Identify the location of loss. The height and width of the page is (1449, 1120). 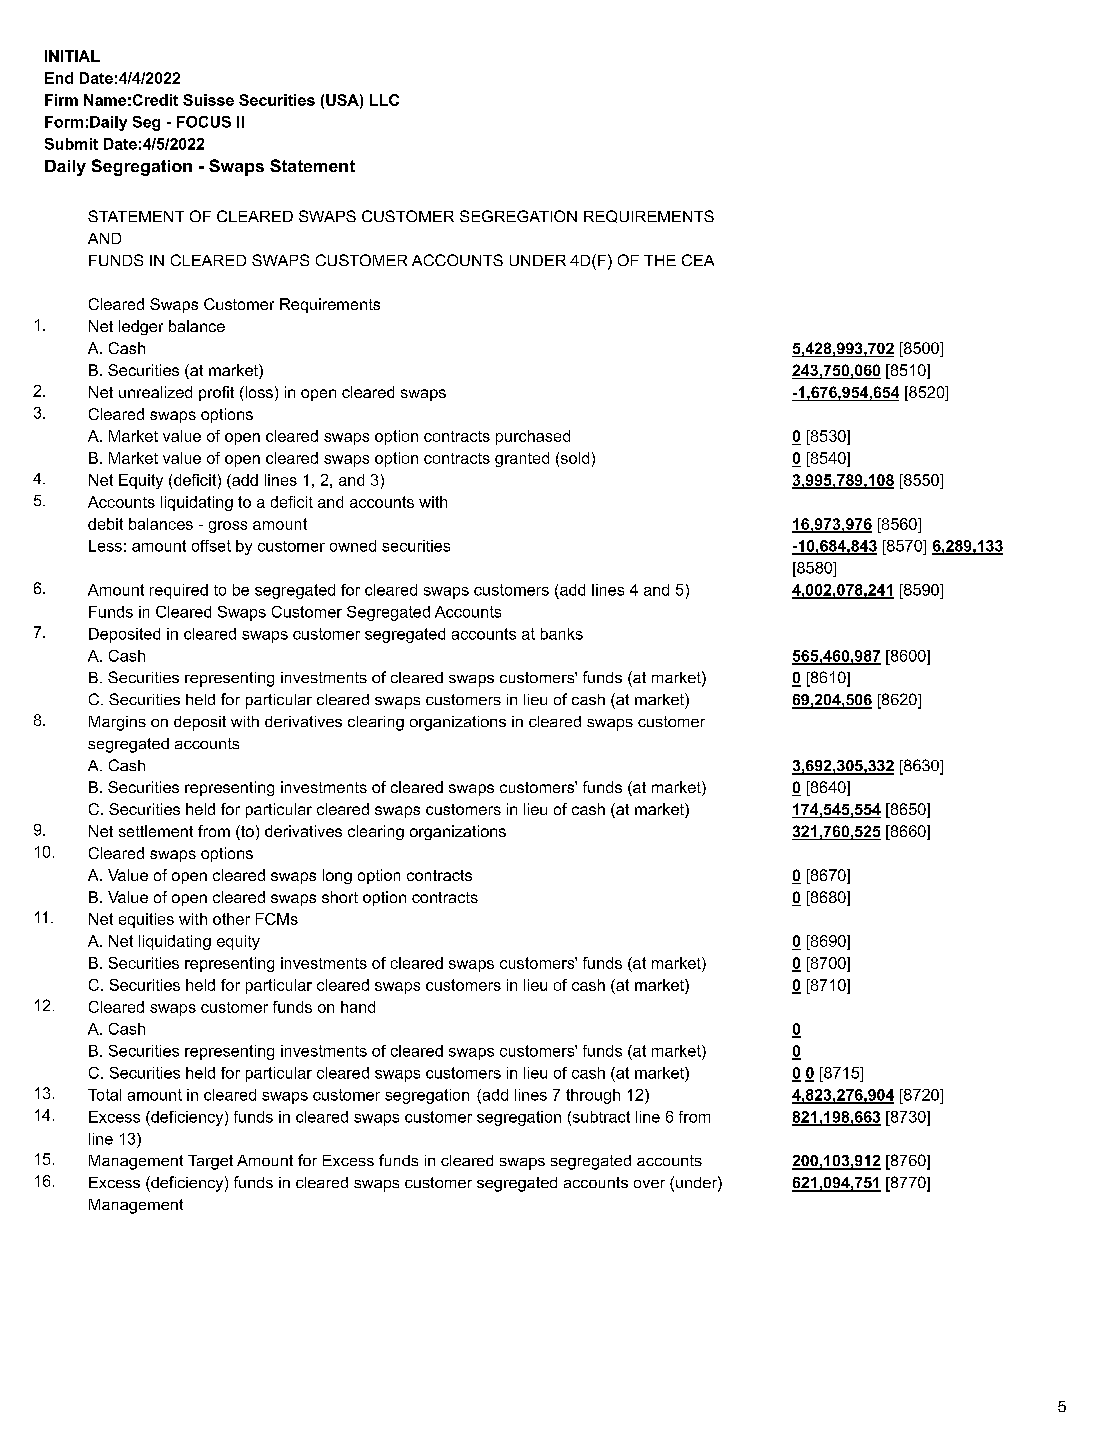
(258, 392).
